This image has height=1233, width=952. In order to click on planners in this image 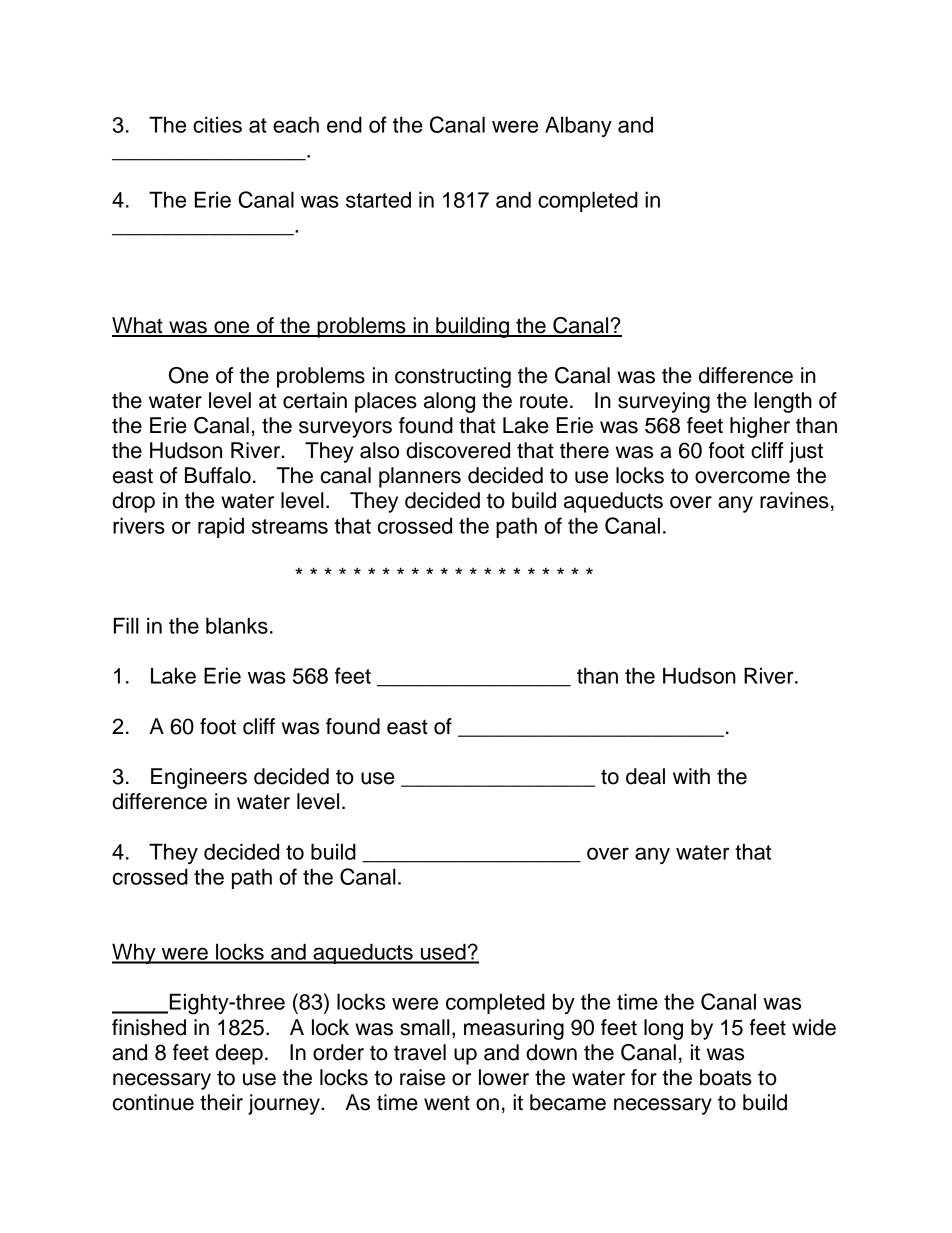, I will do `click(420, 477)`.
